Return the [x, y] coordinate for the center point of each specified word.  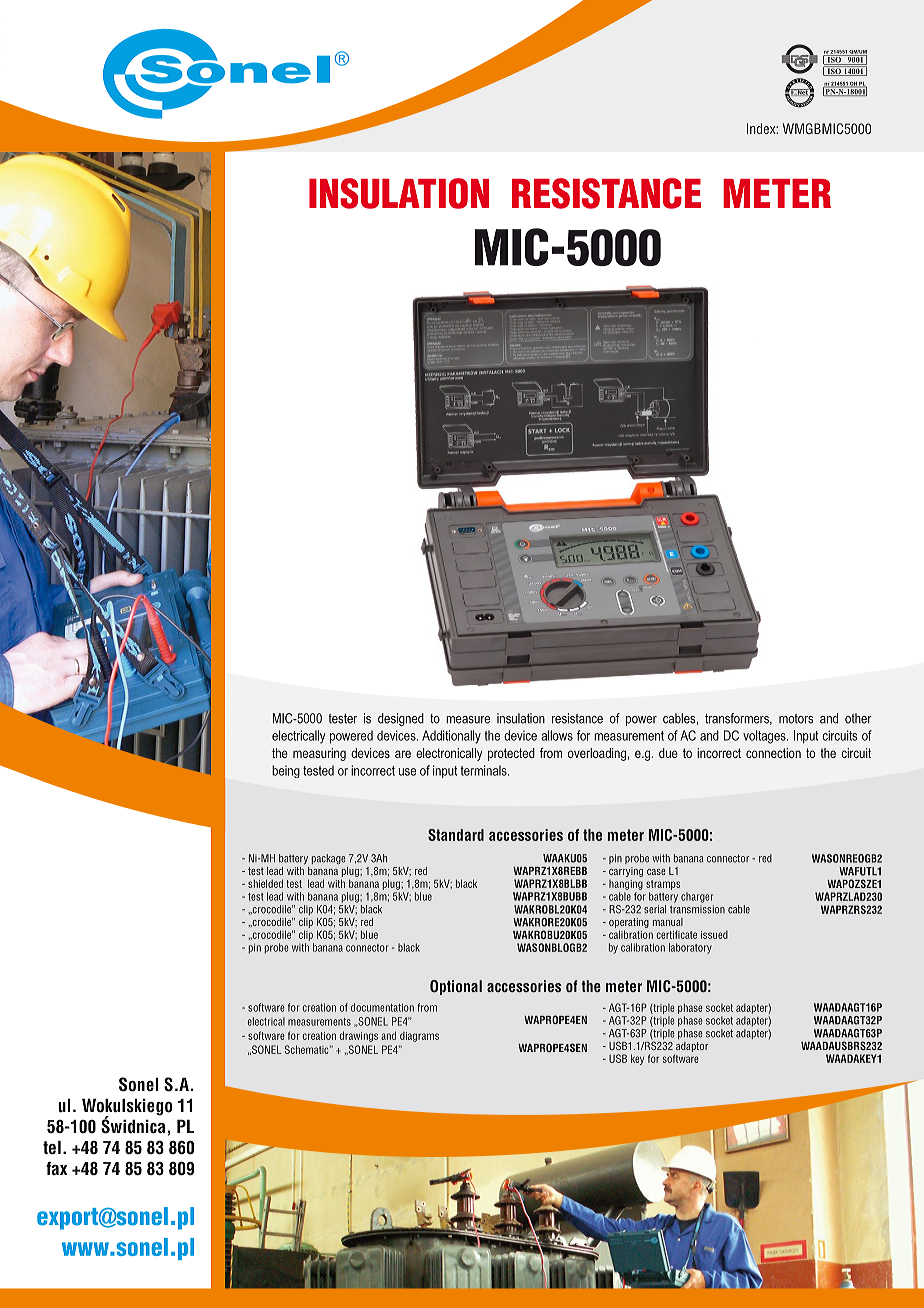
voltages [765, 737]
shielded [265, 883]
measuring [319, 754]
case [656, 872]
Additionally [451, 737]
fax [56, 1168]
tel [52, 1148]
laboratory [690, 948]
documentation [382, 1007]
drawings [359, 1036]
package [329, 859]
